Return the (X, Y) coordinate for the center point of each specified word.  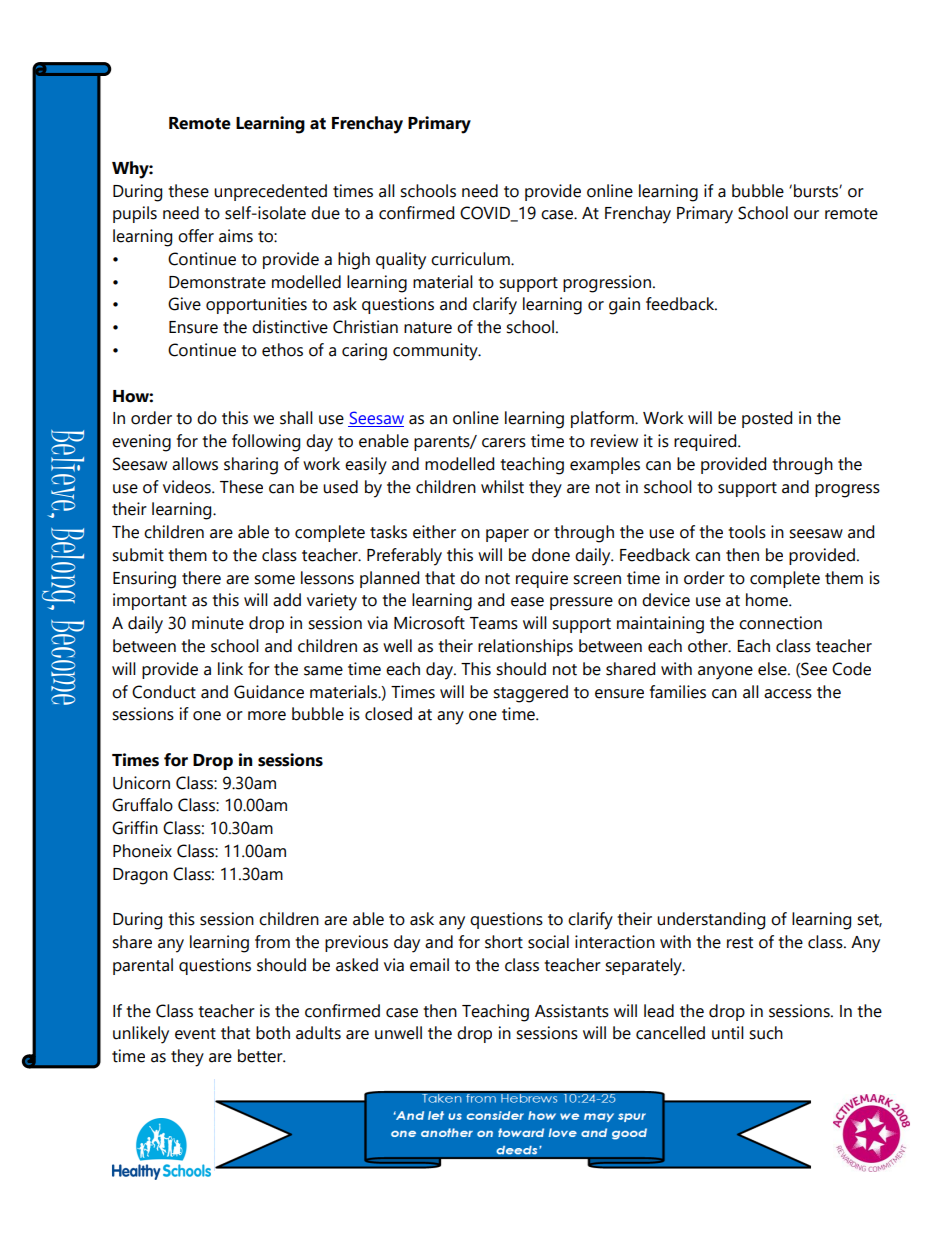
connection (780, 623)
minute (218, 623)
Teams (494, 623)
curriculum (471, 259)
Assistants (572, 1011)
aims (236, 236)
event (195, 1034)
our (806, 215)
